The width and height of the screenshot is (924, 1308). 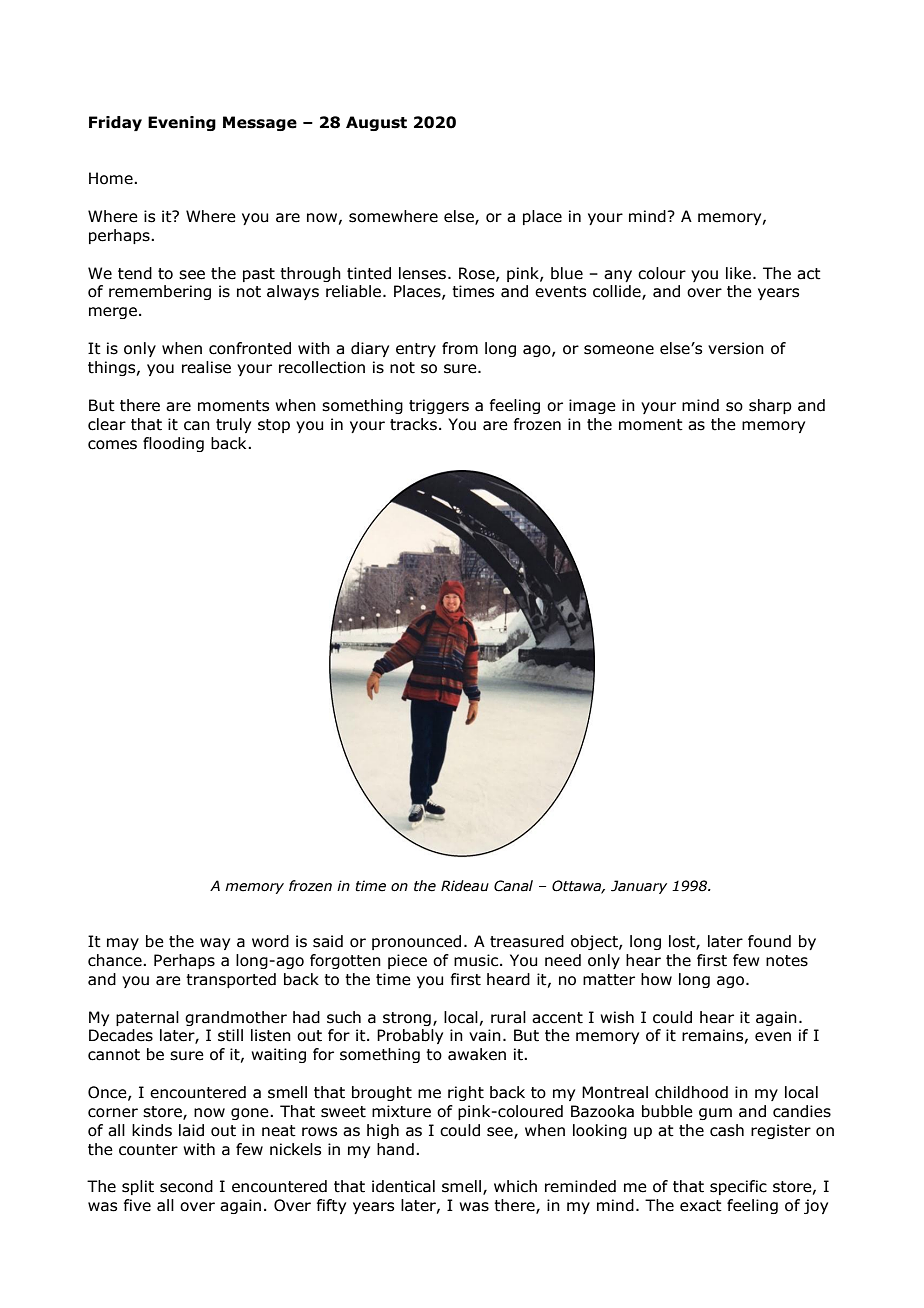 I want to click on January, so click(x=639, y=887).
